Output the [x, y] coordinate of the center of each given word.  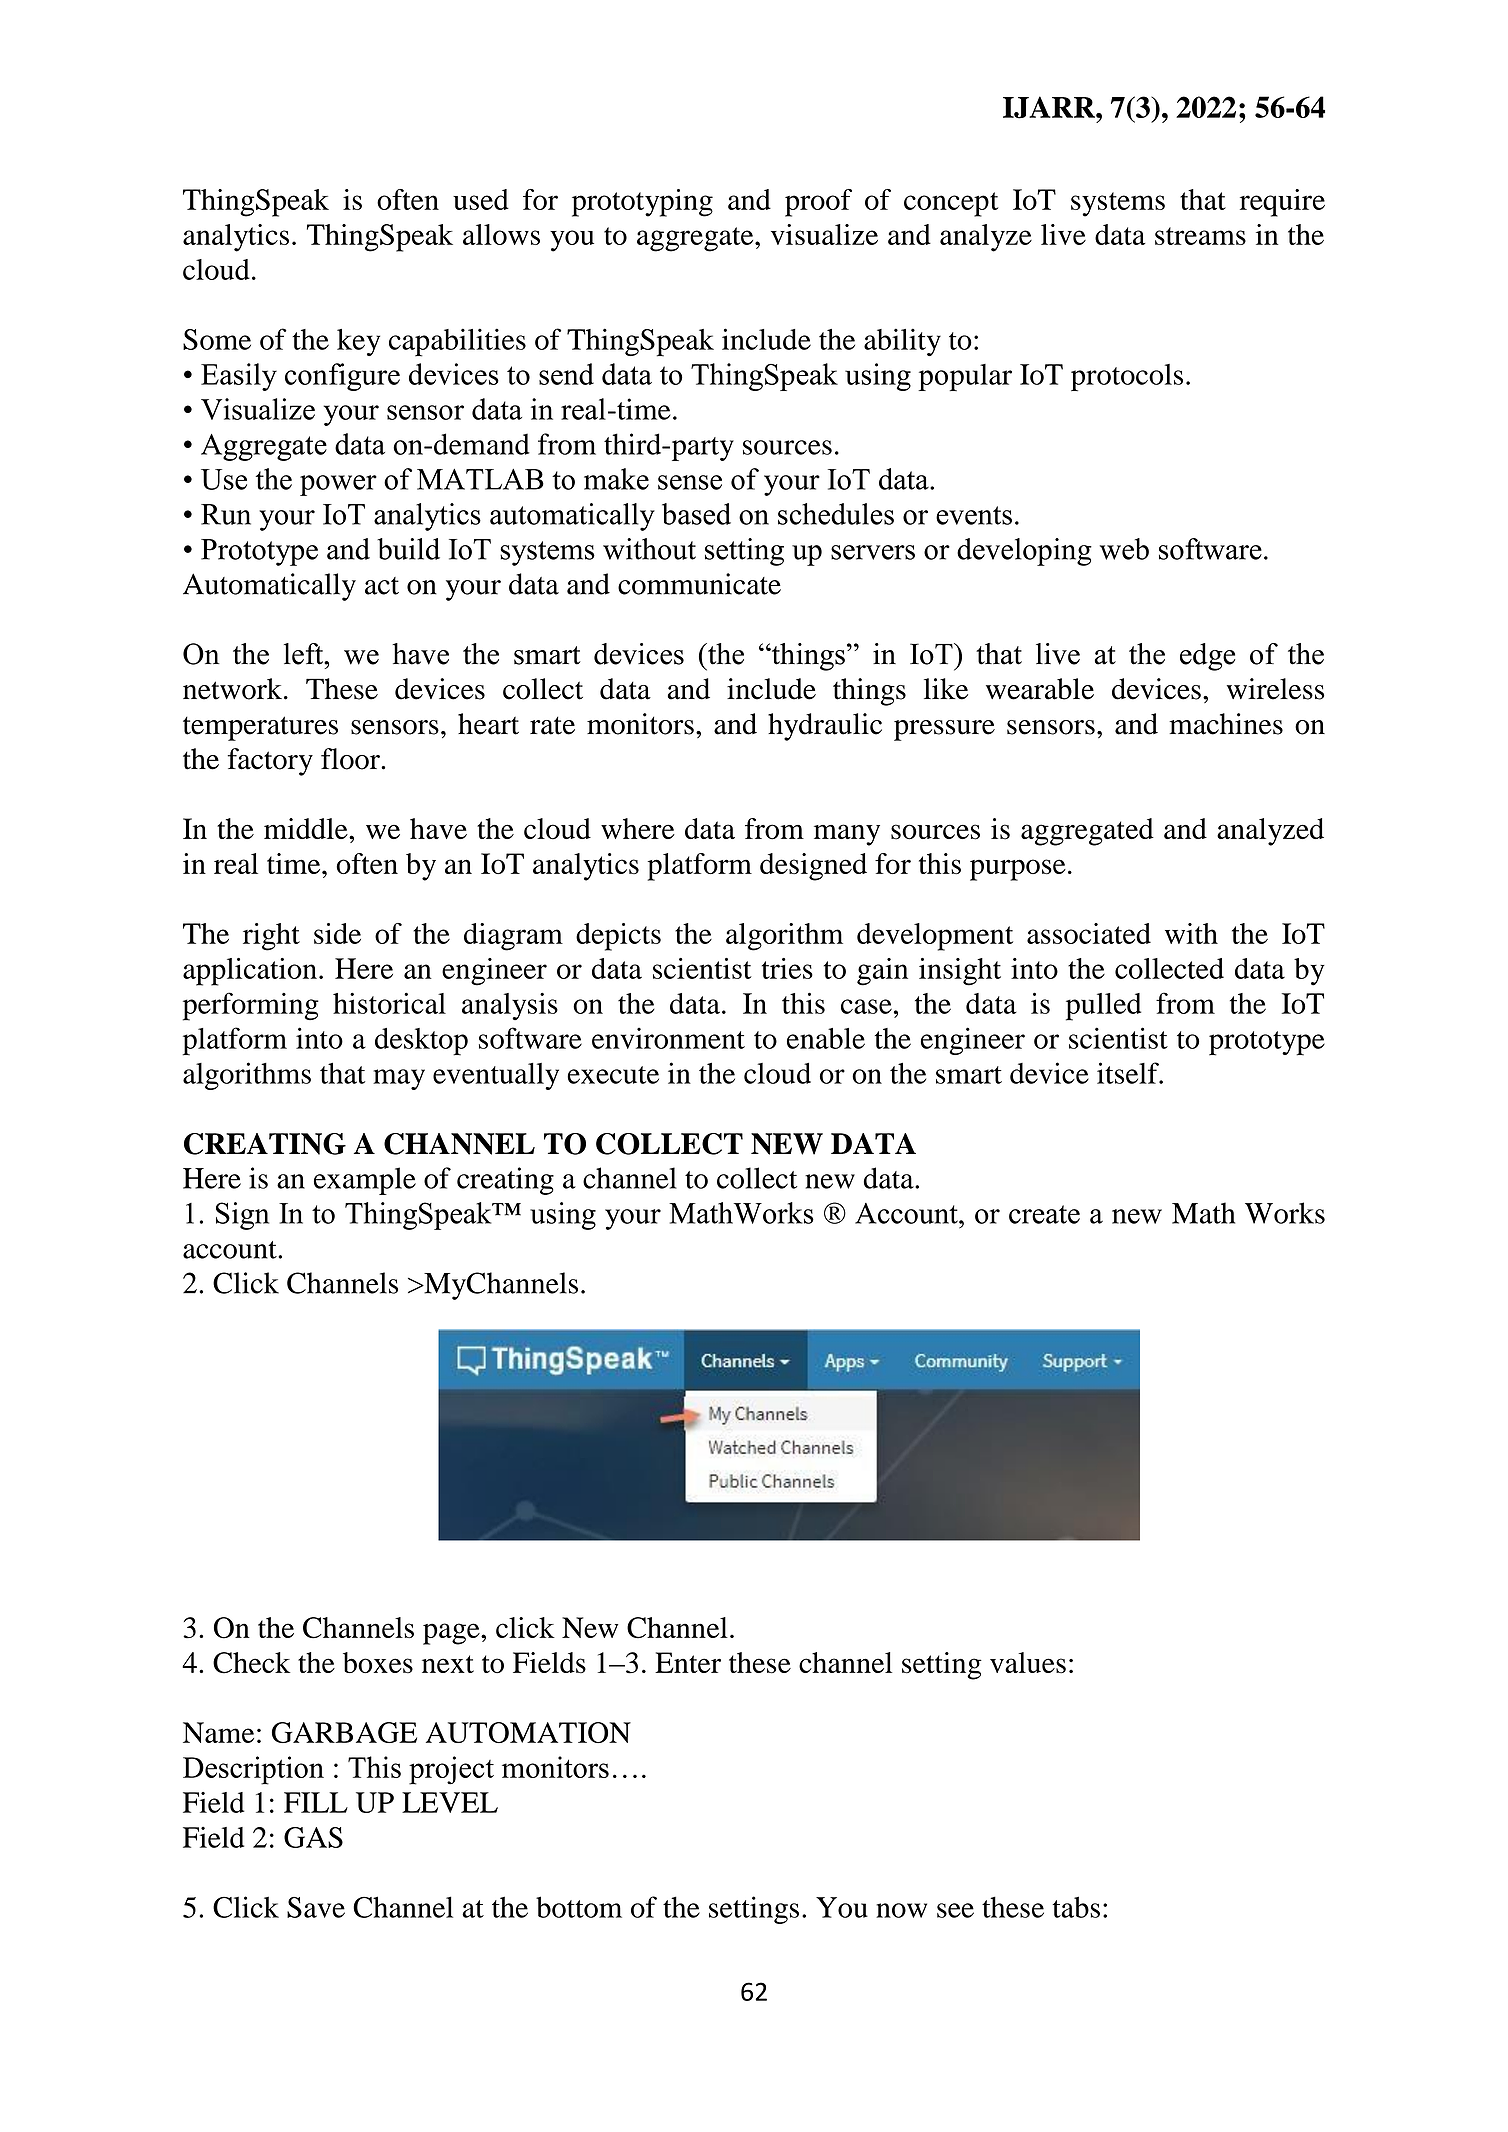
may [399, 1079]
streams [1200, 236]
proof [818, 203]
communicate [699, 584]
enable [826, 1038]
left [305, 654]
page [452, 1634]
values [1028, 1663]
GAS [313, 1837]
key [358, 342]
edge [1207, 657]
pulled [1103, 1007]
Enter [688, 1662]
